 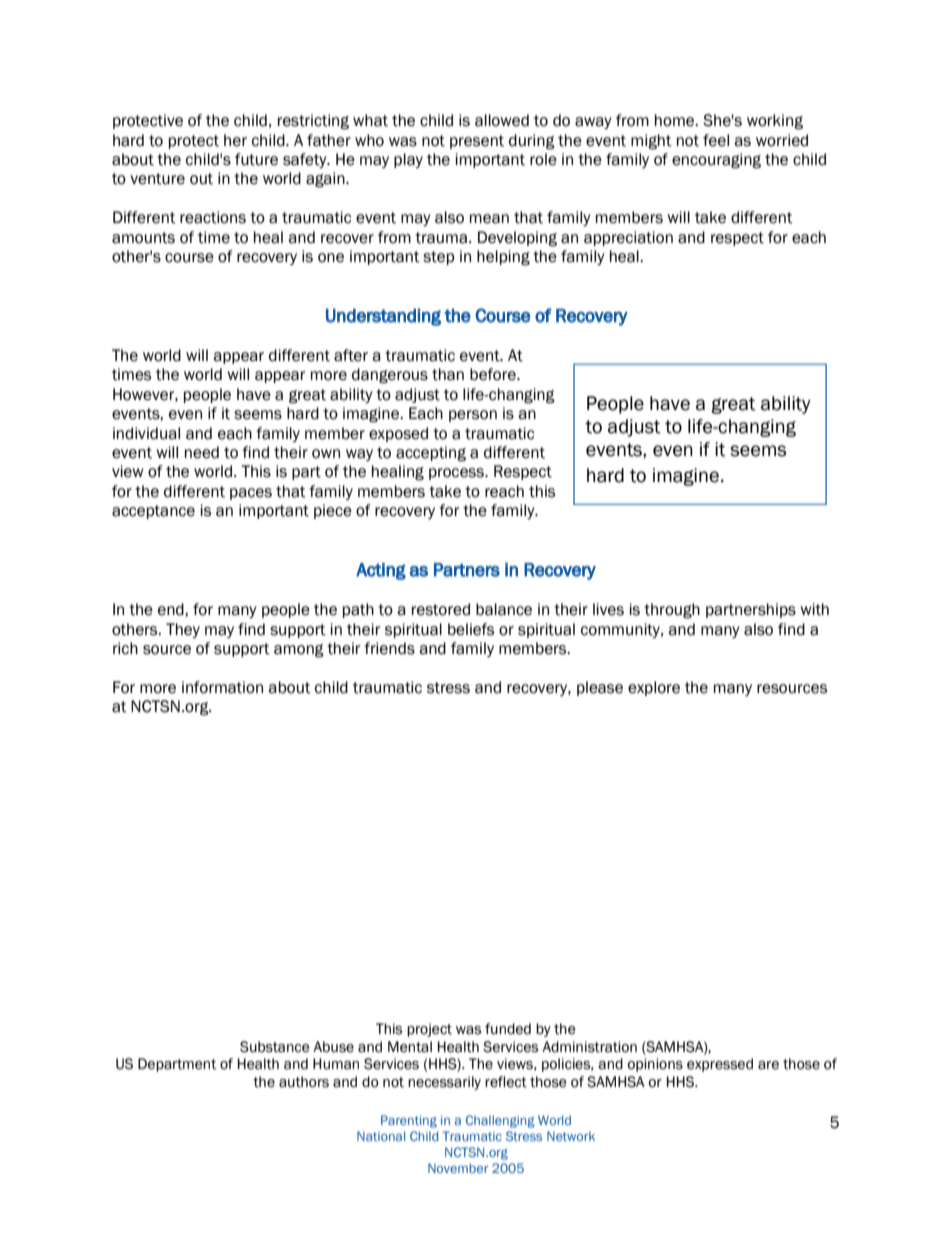 I want to click on beliefs, so click(x=471, y=629).
